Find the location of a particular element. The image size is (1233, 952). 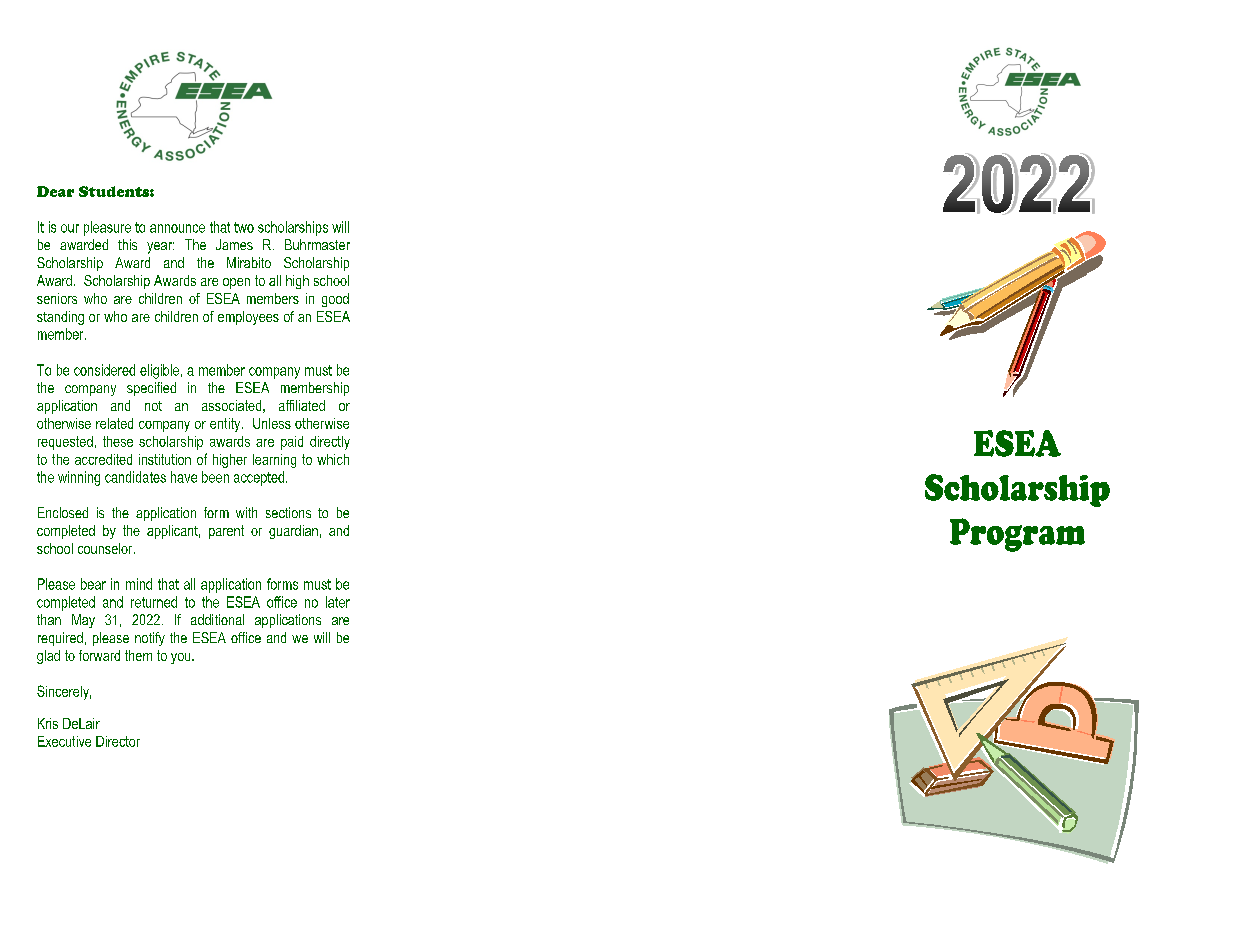

counselor is located at coordinates (106, 548).
